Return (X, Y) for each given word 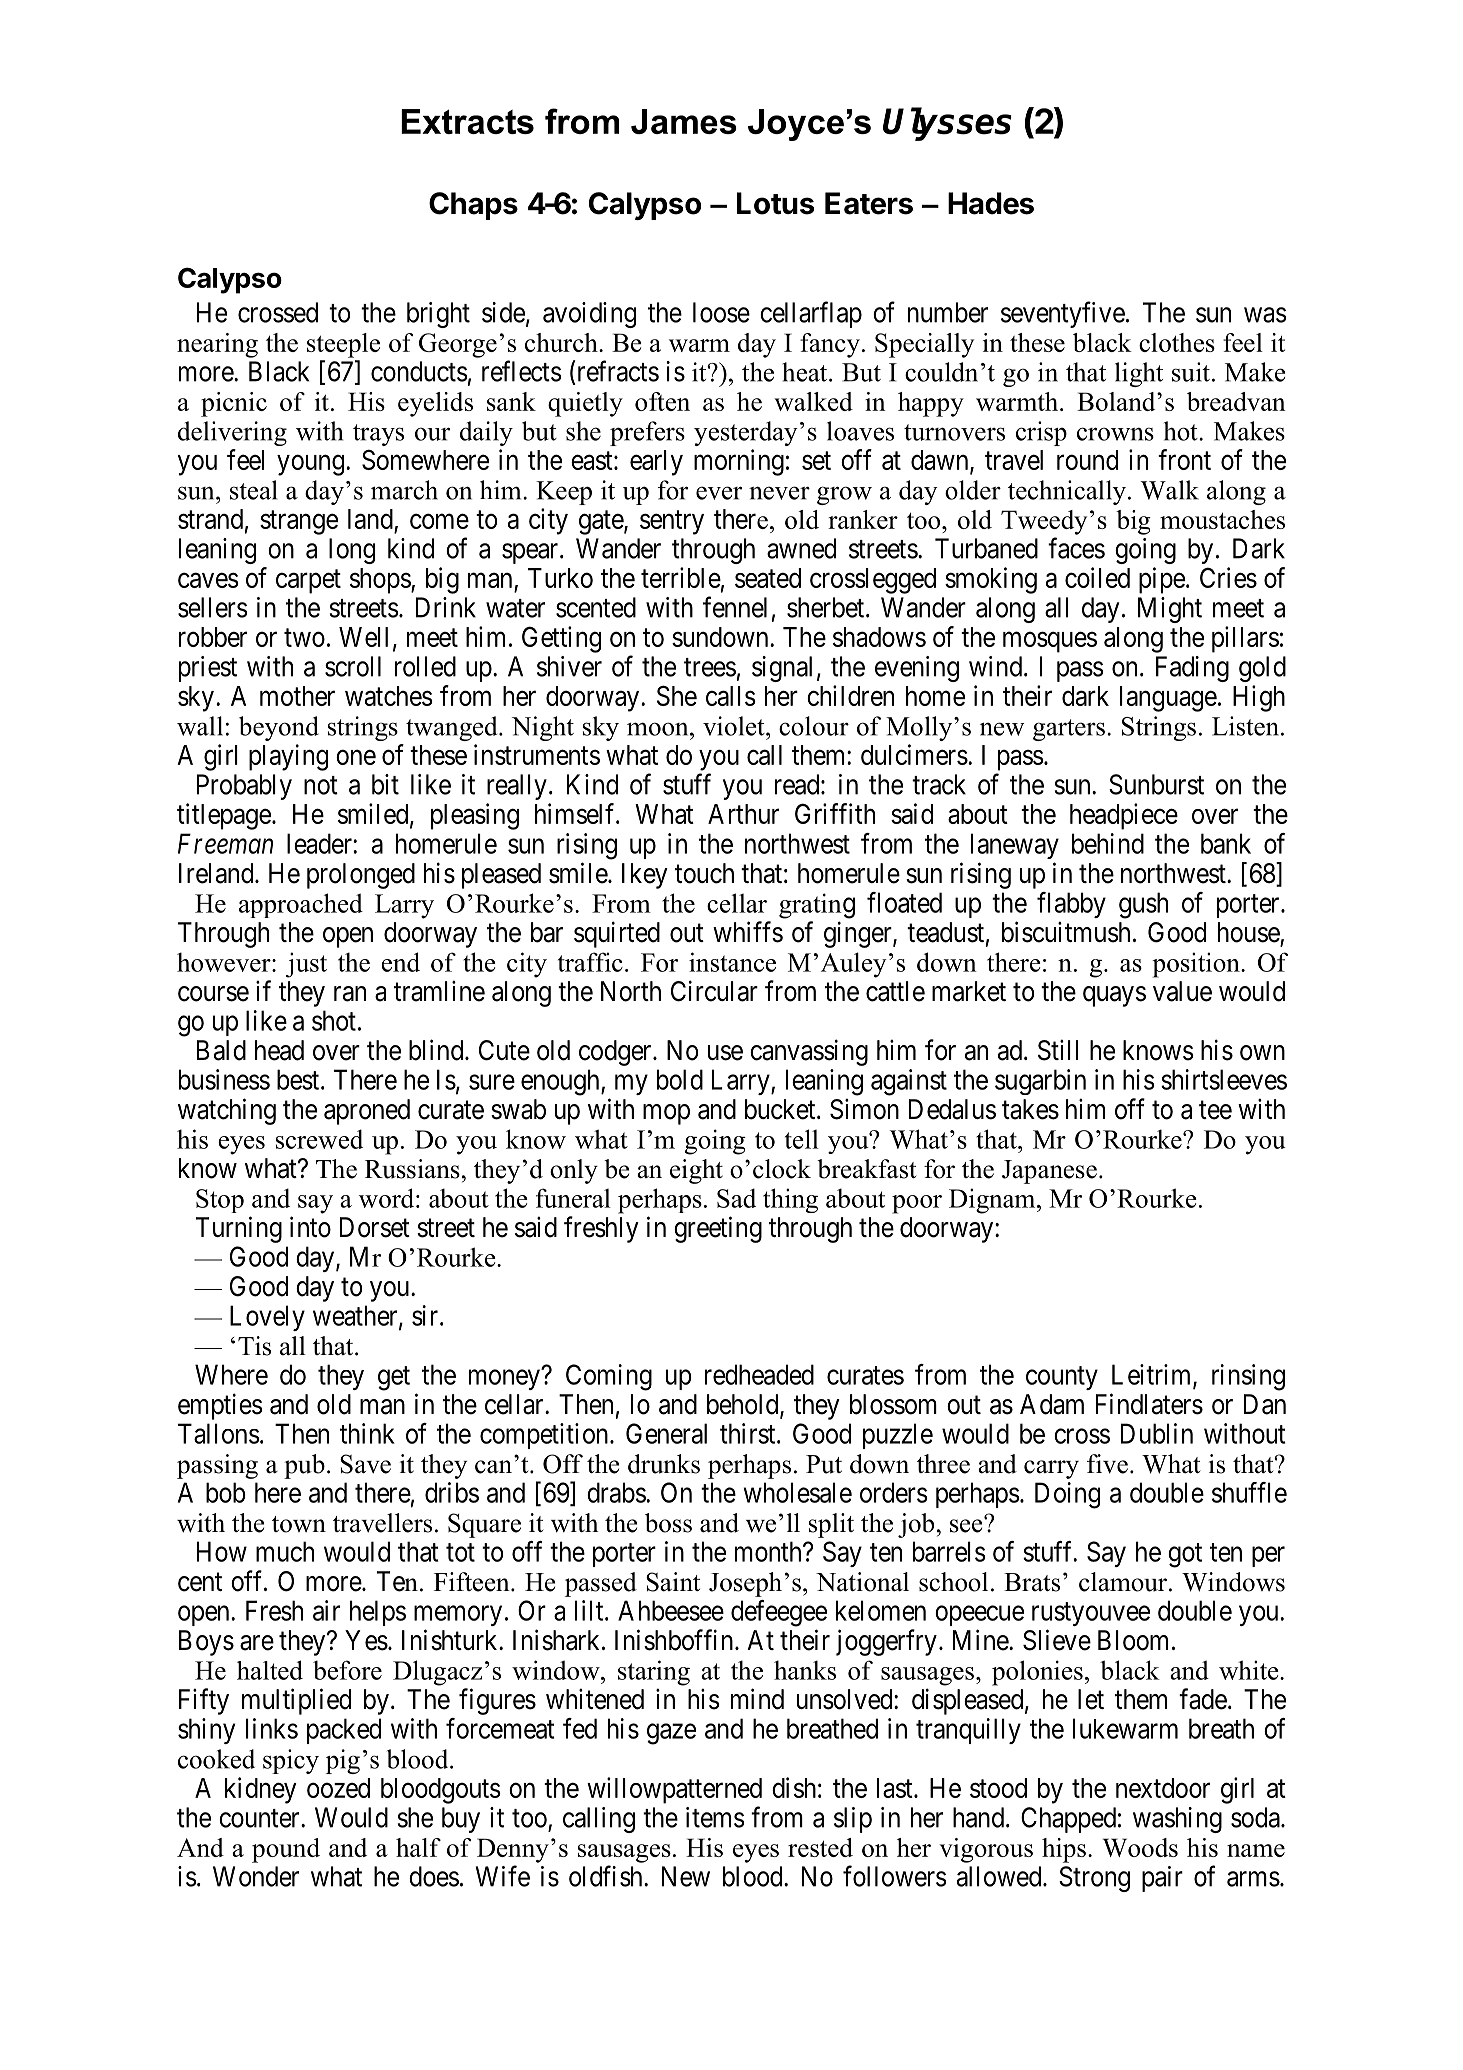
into (310, 1227)
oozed (338, 1788)
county (1062, 1378)
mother (297, 696)
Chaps (473, 206)
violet (735, 726)
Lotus (775, 203)
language (1168, 699)
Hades (991, 203)
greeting (718, 1229)
